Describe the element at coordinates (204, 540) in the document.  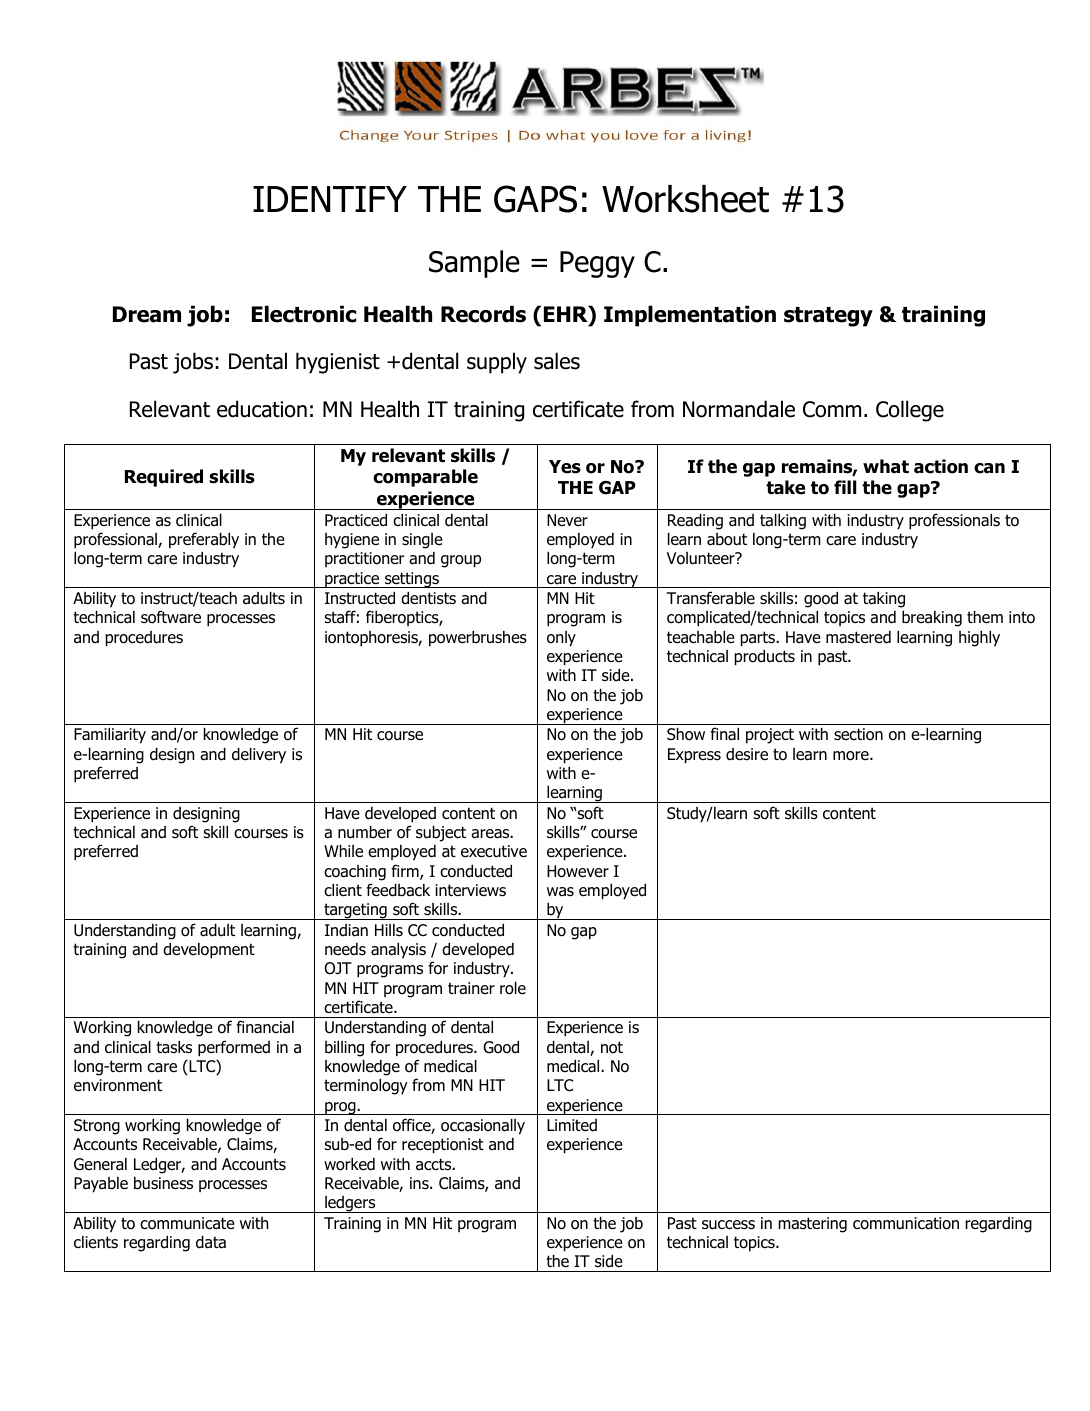
I see `preferably` at that location.
